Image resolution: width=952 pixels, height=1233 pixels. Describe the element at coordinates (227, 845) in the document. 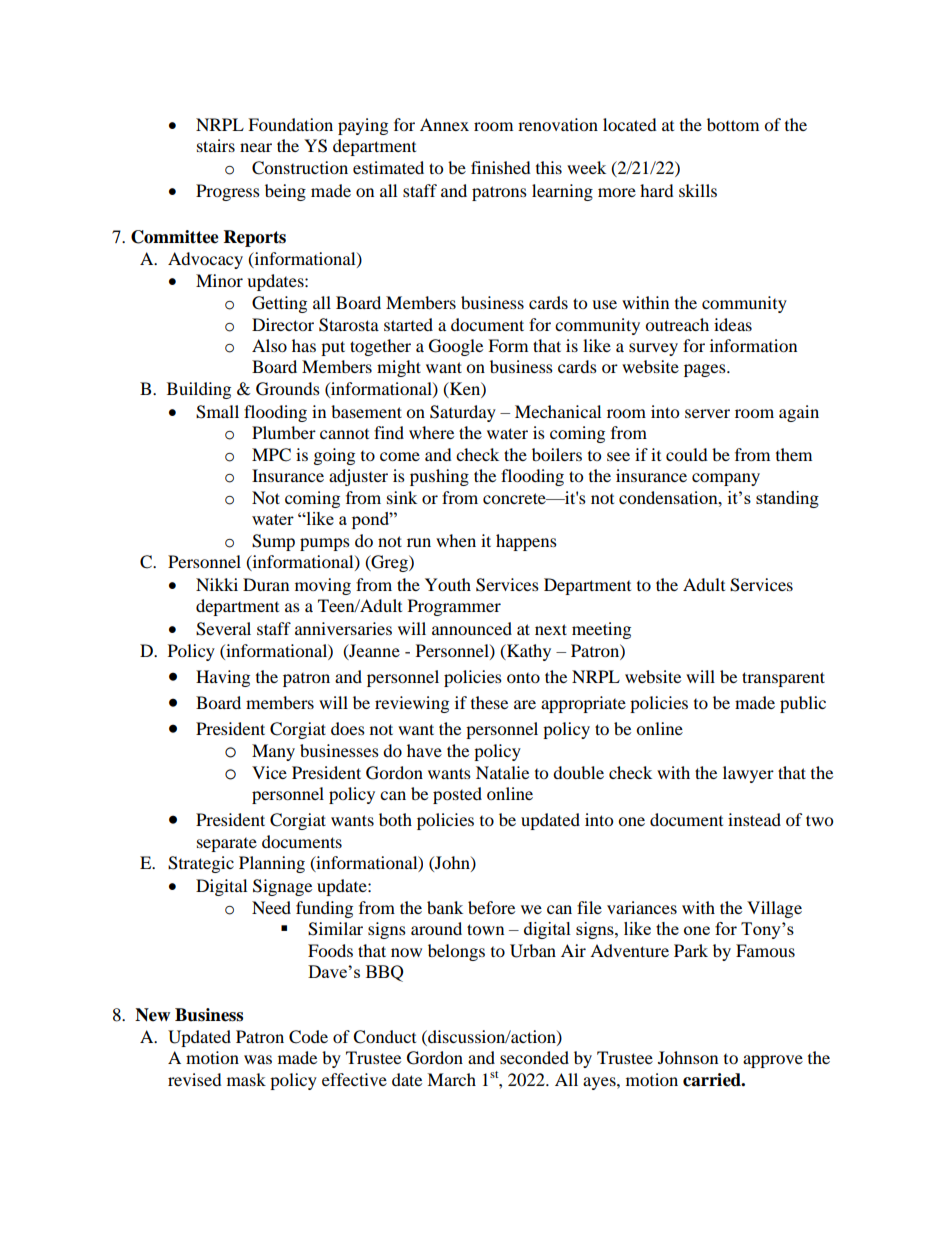

I see `separate` at that location.
